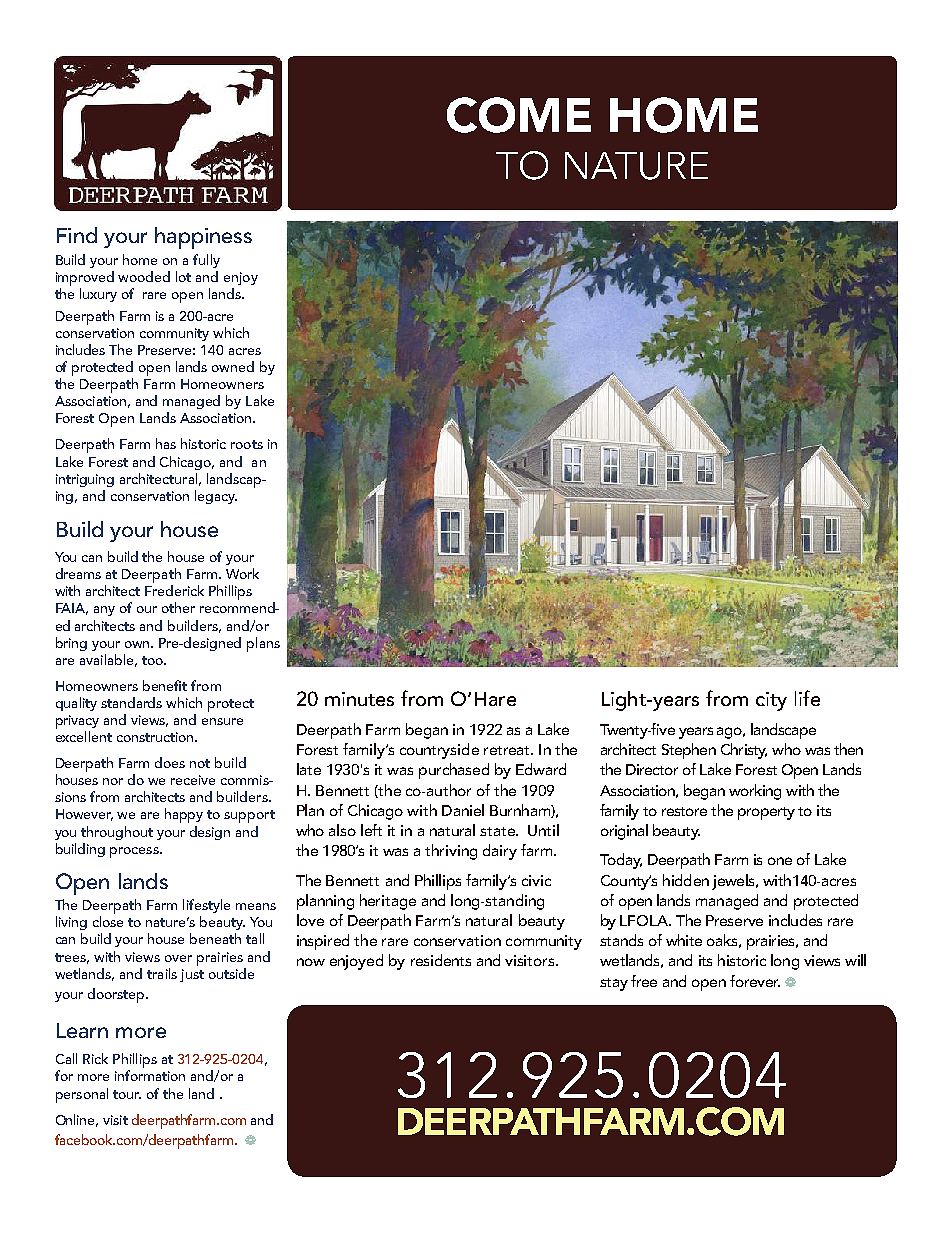  I want to click on information, so click(150, 1075).
